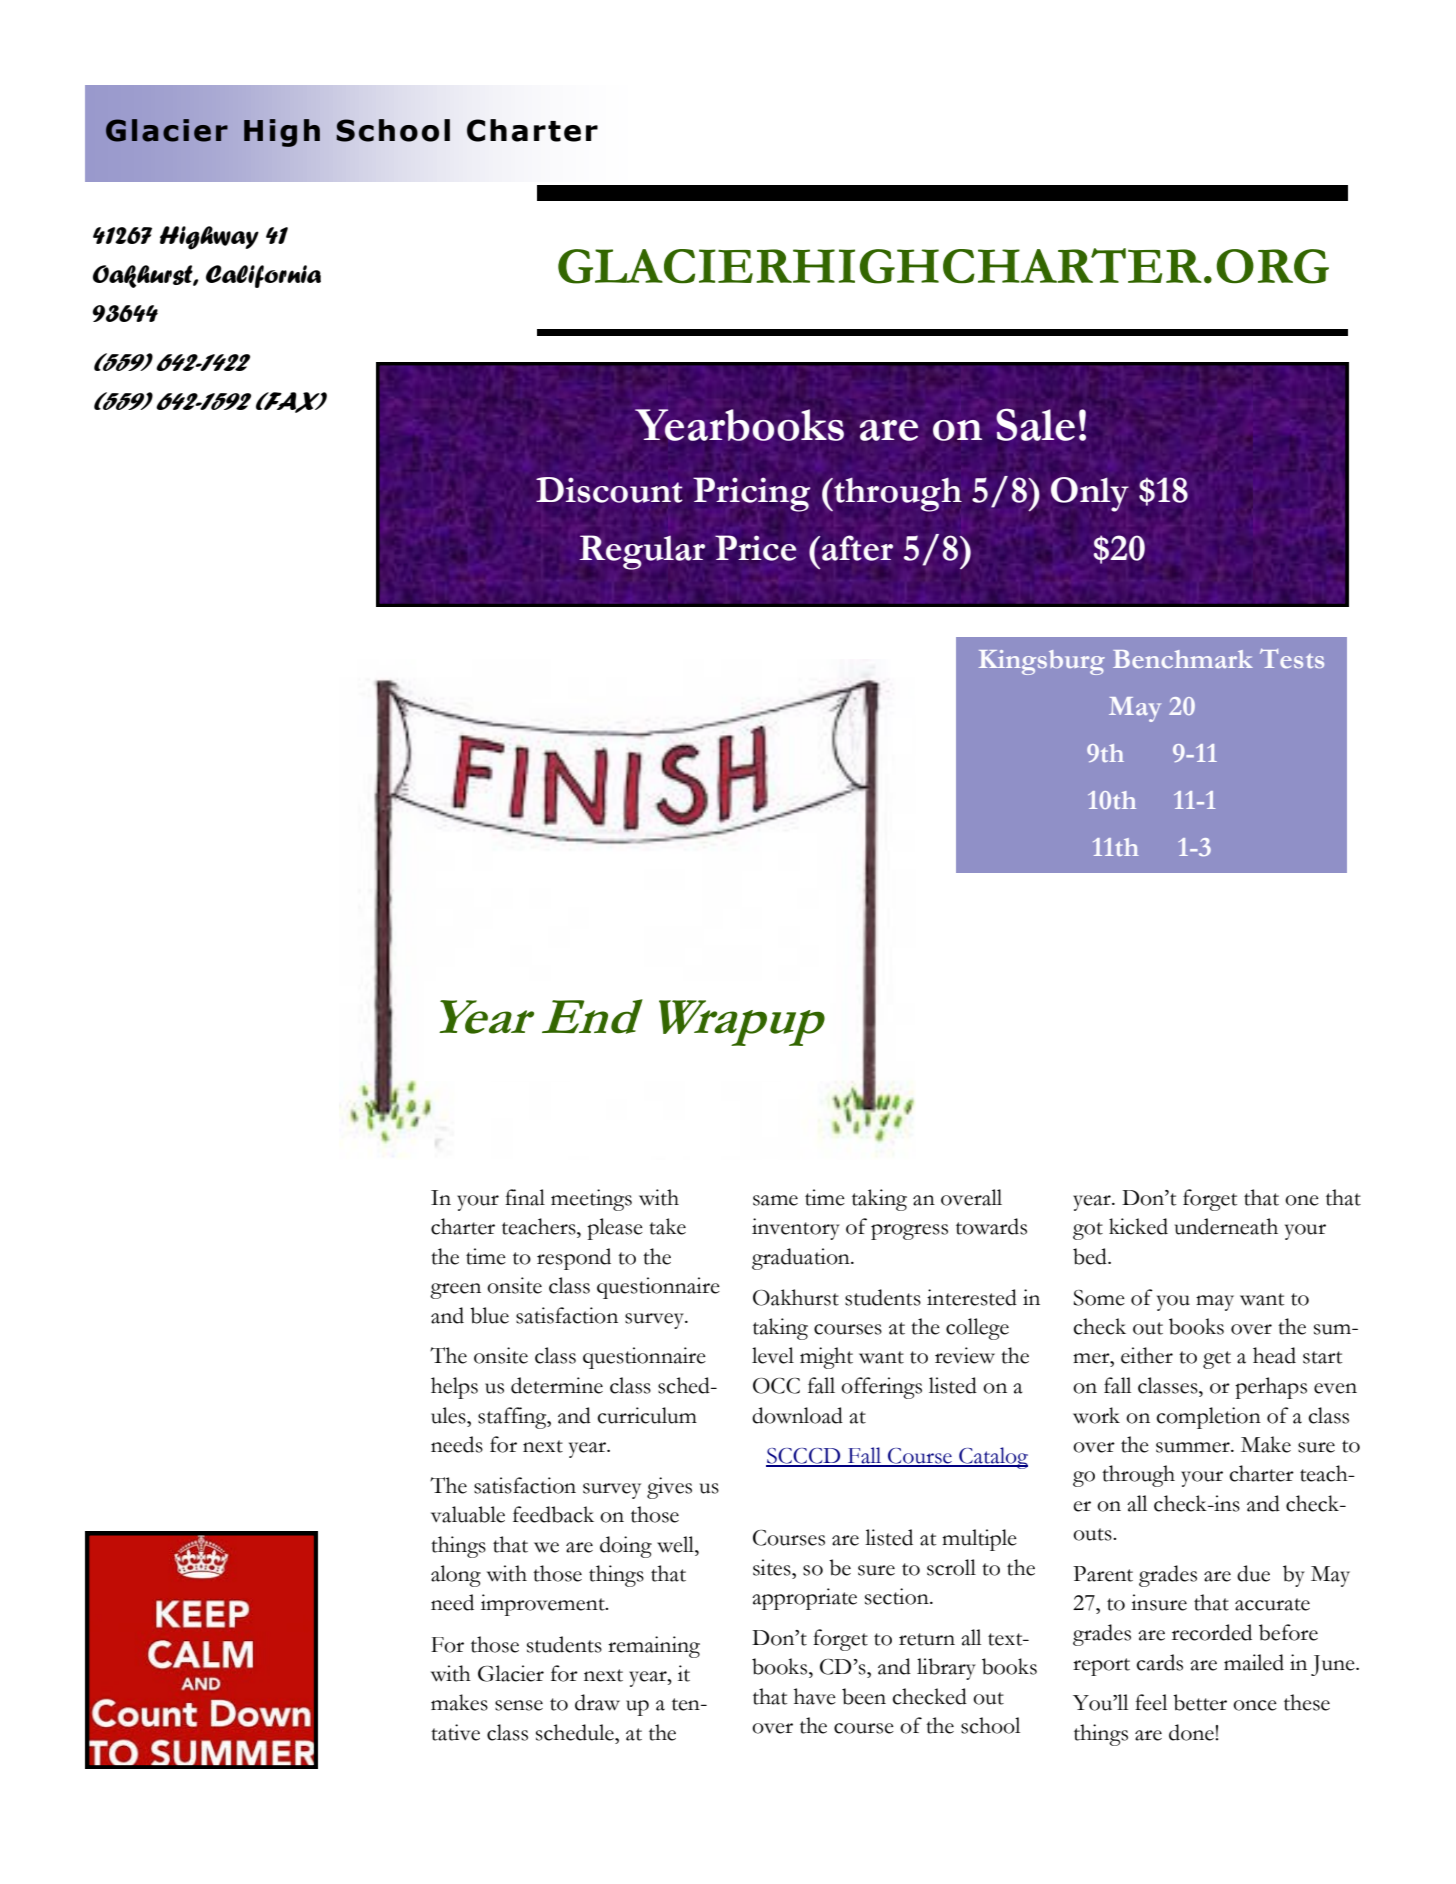  I want to click on Regular, so click(642, 552).
